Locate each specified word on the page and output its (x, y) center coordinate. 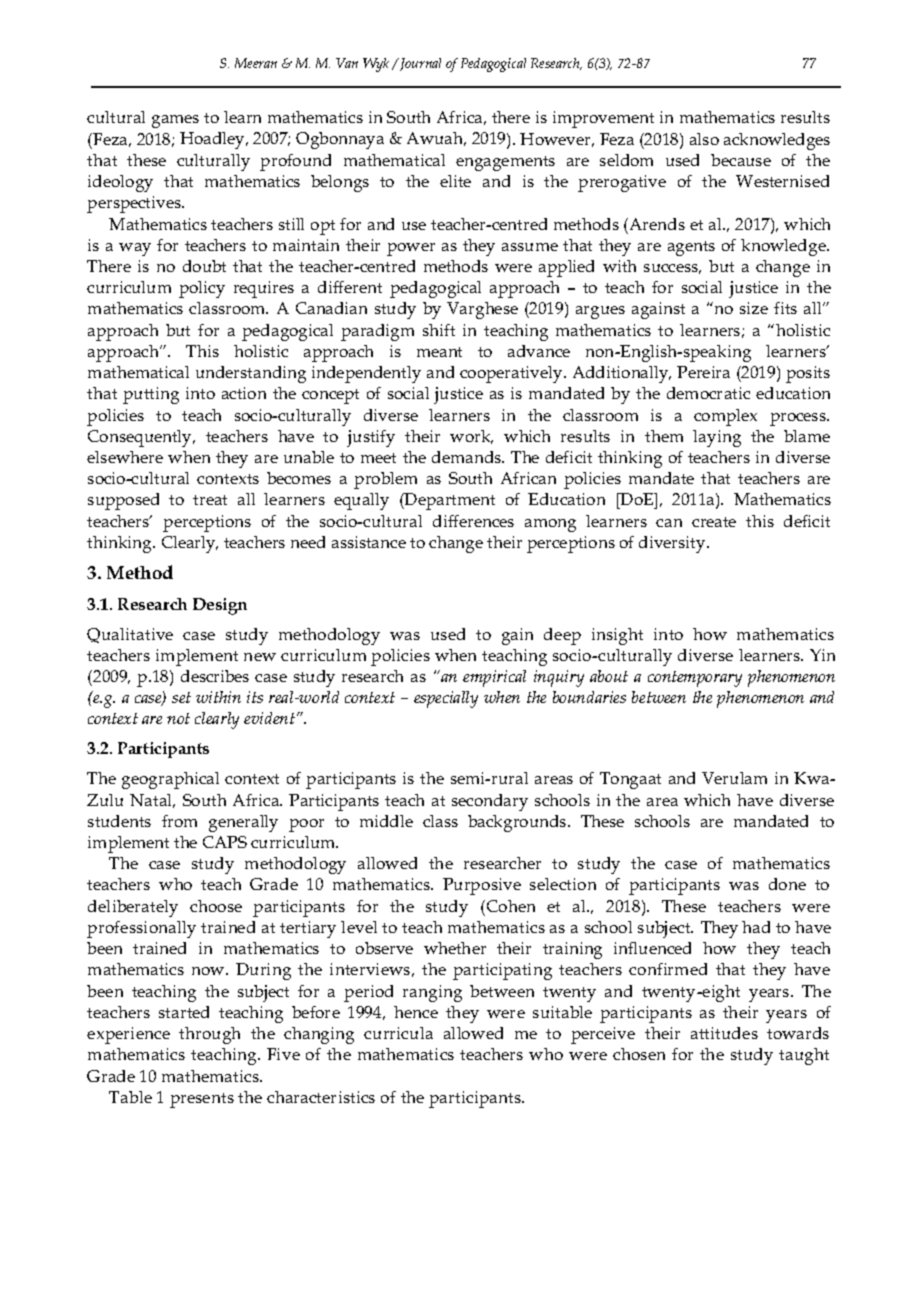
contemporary (695, 679)
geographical (170, 780)
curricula (398, 1033)
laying (717, 438)
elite (455, 181)
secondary (490, 802)
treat (210, 500)
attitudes (724, 1033)
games (175, 121)
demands (468, 457)
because (741, 160)
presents (202, 1100)
